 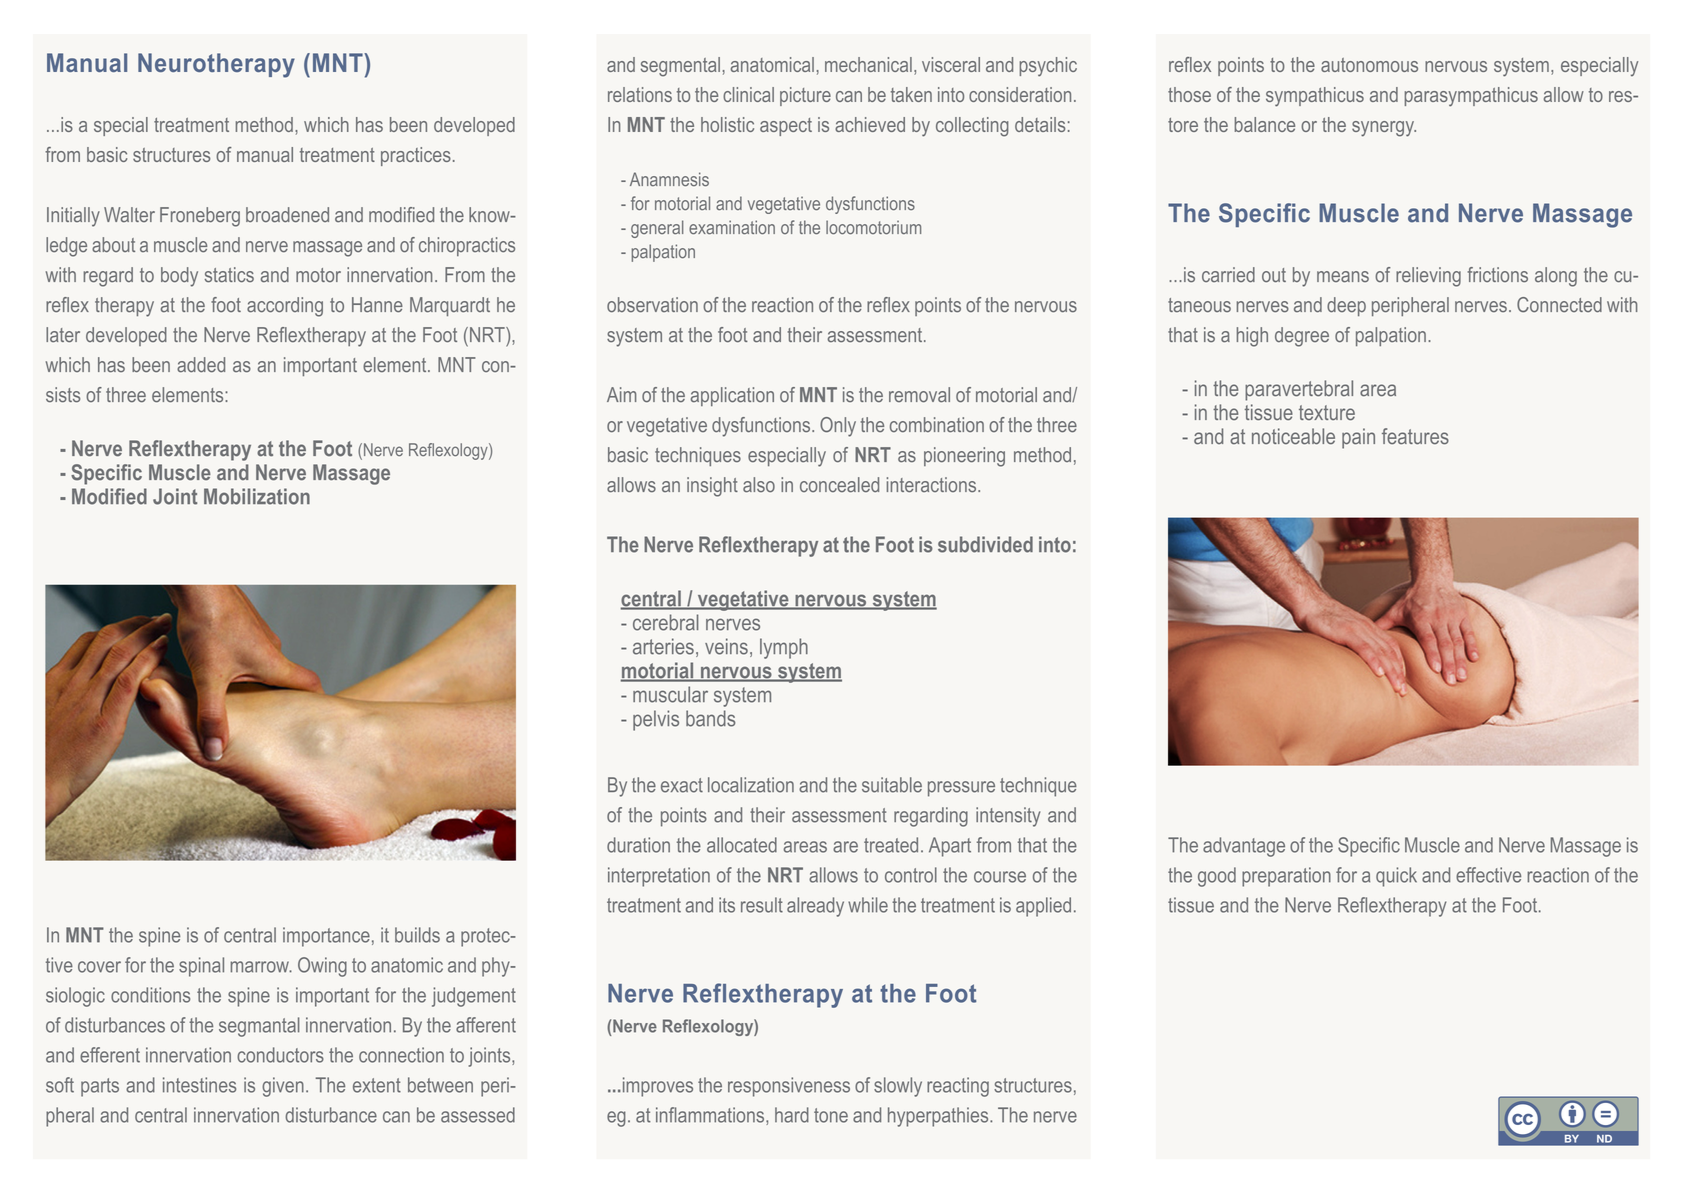 What do you see at coordinates (326, 937) in the screenshot?
I see `importance` at bounding box center [326, 937].
